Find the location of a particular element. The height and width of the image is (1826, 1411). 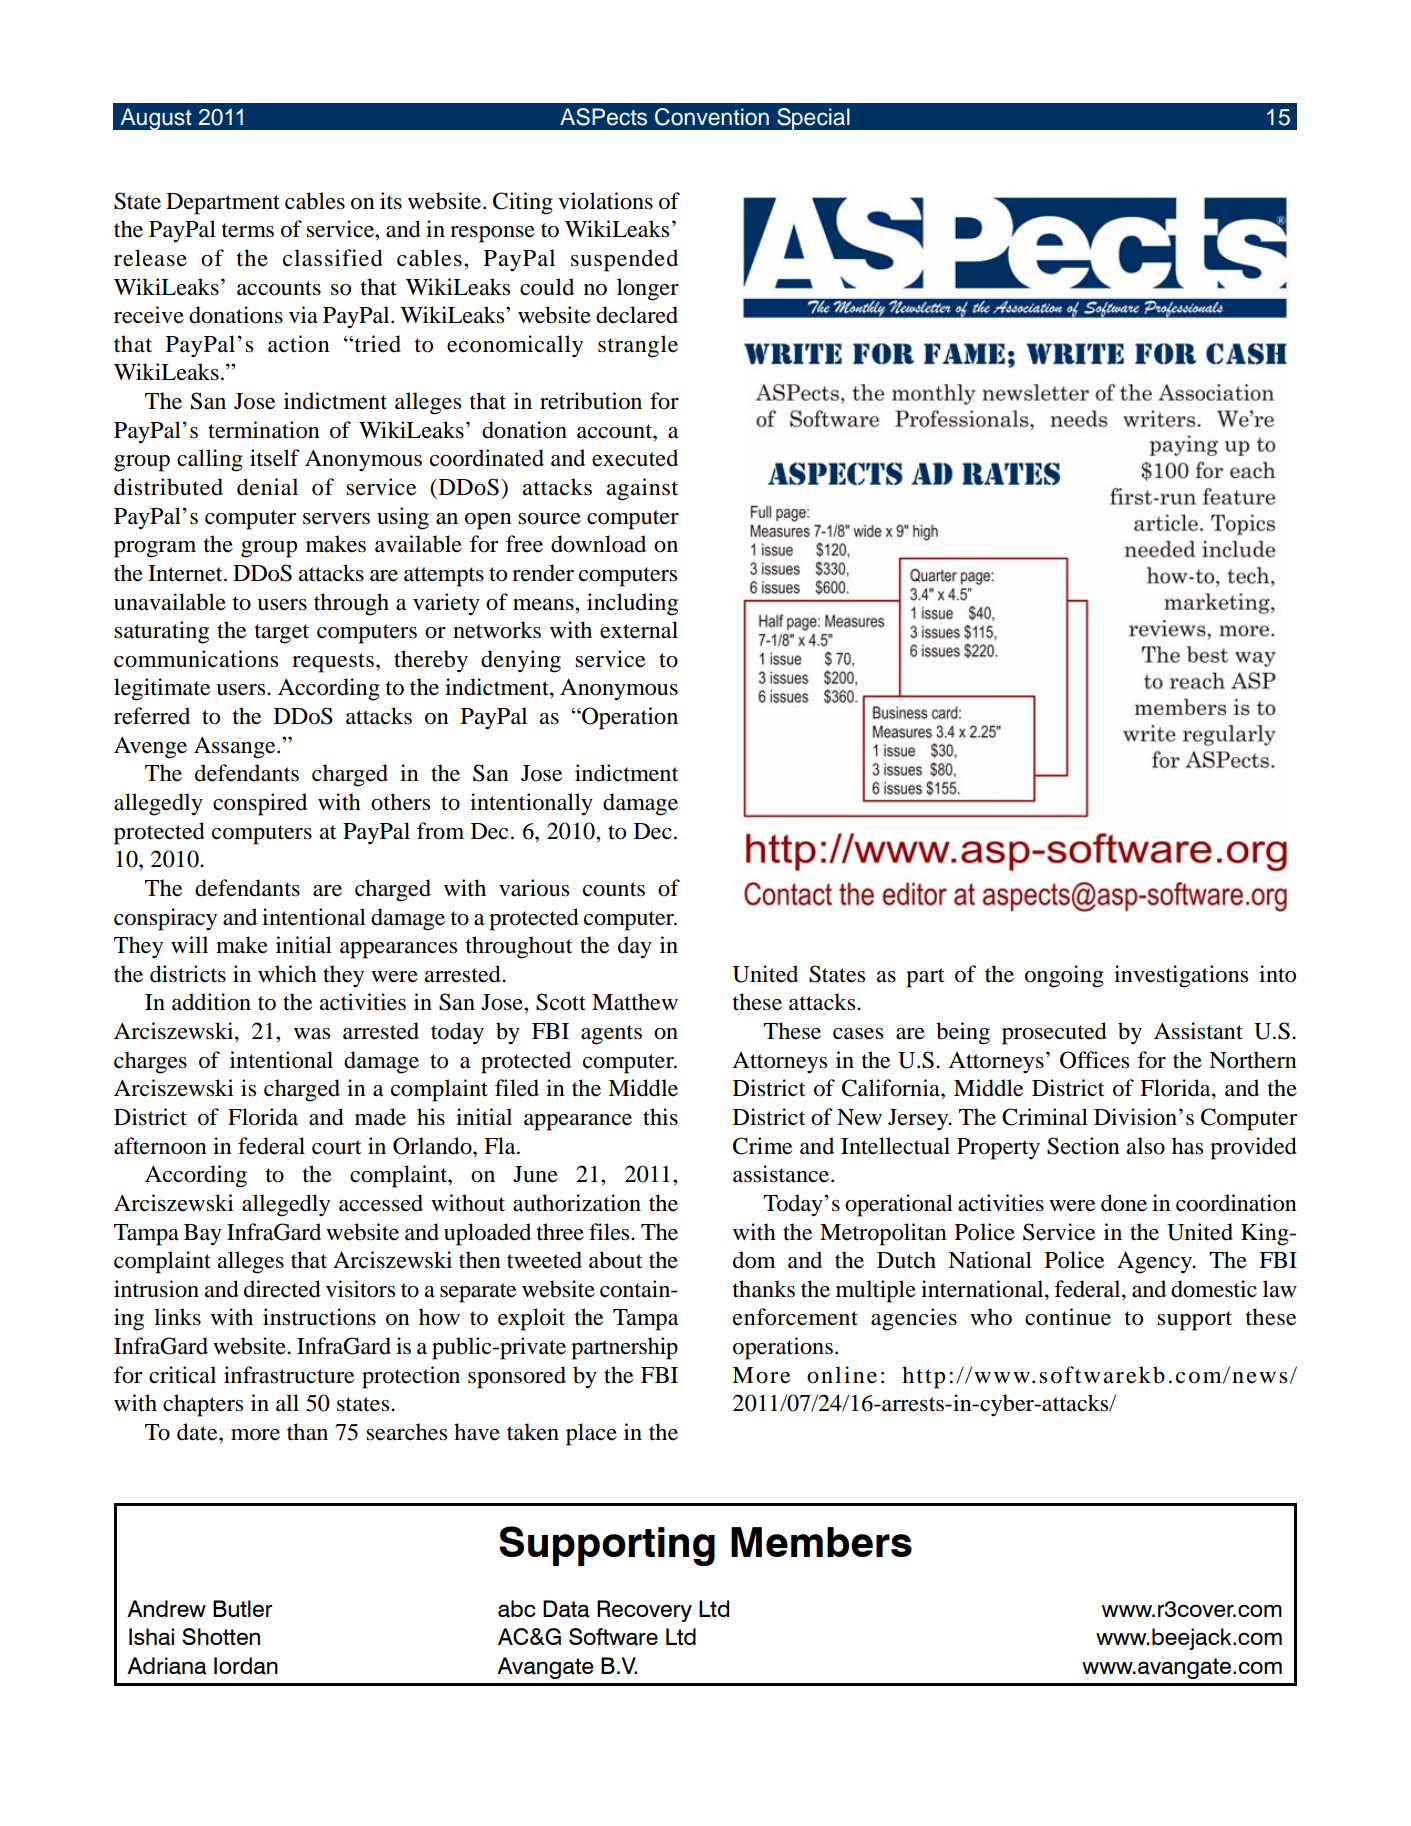

longer is located at coordinates (648, 289).
